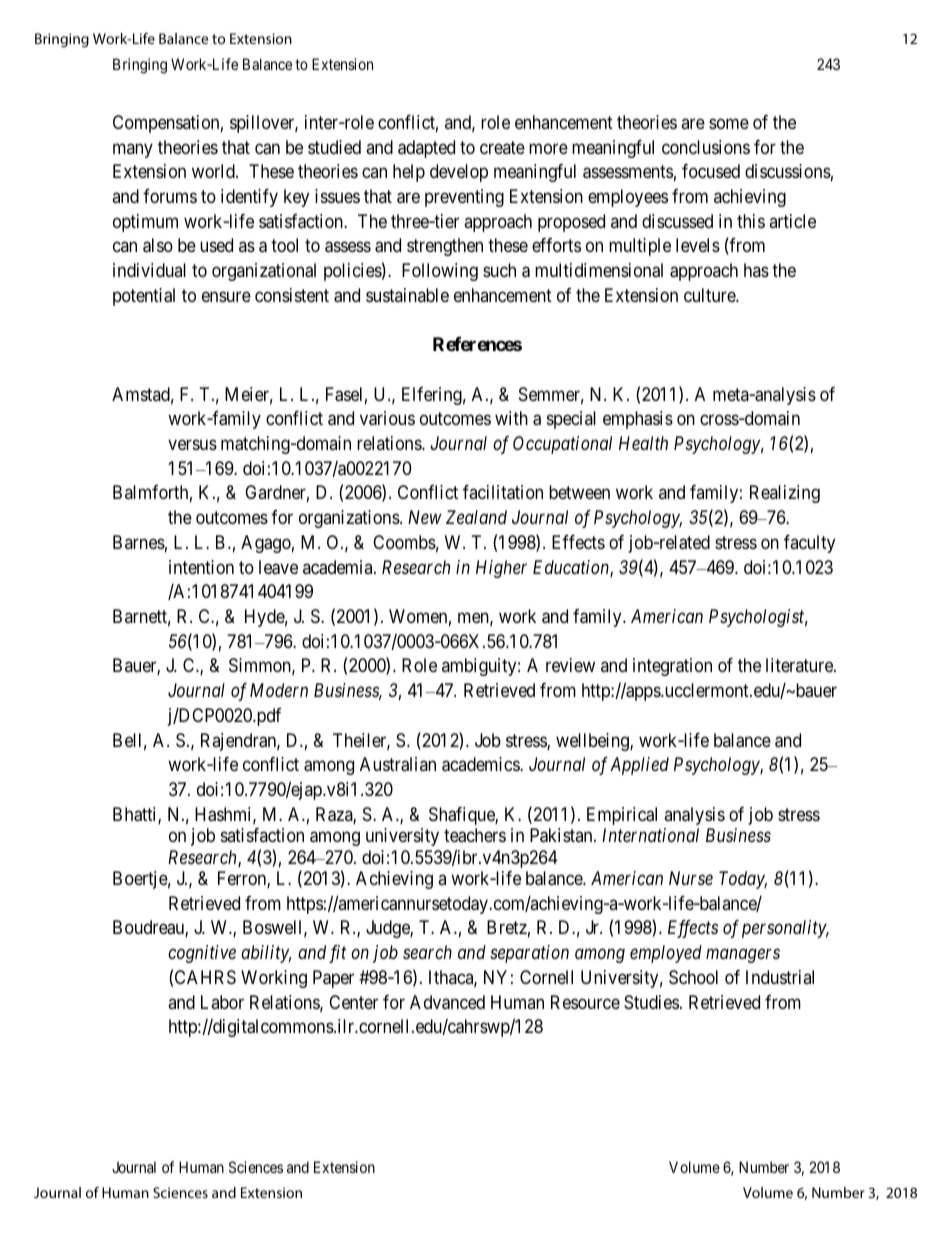 This screenshot has height=1233, width=952. Describe the element at coordinates (743, 956) in the screenshot. I see `managers` at that location.
